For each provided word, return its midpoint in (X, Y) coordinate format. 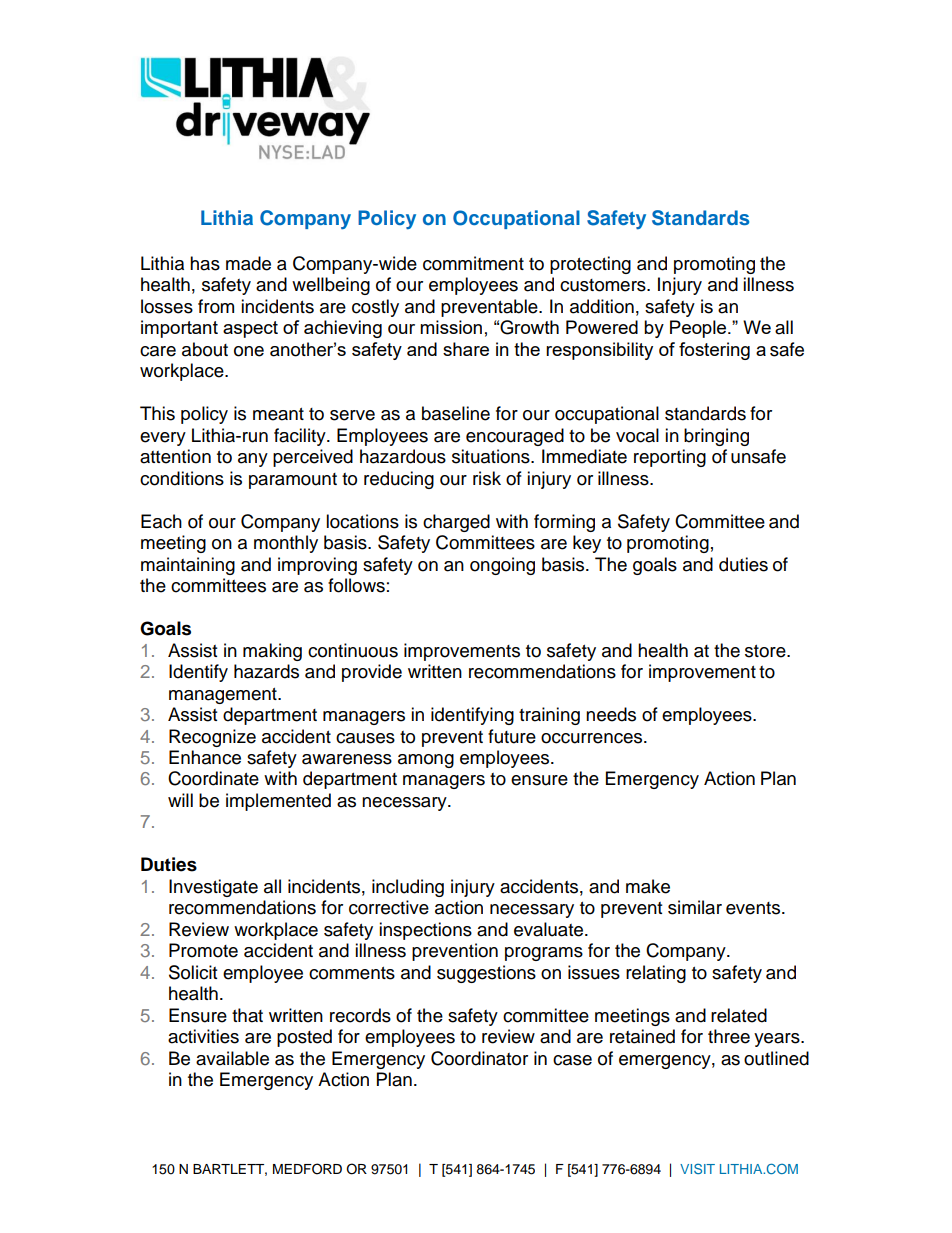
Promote (203, 950)
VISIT (697, 1169)
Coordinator (479, 1058)
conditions (182, 478)
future (512, 736)
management (224, 696)
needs (611, 714)
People (699, 329)
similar (695, 907)
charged (456, 523)
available (232, 1058)
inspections (425, 931)
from (216, 306)
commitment (473, 263)
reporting (670, 458)
